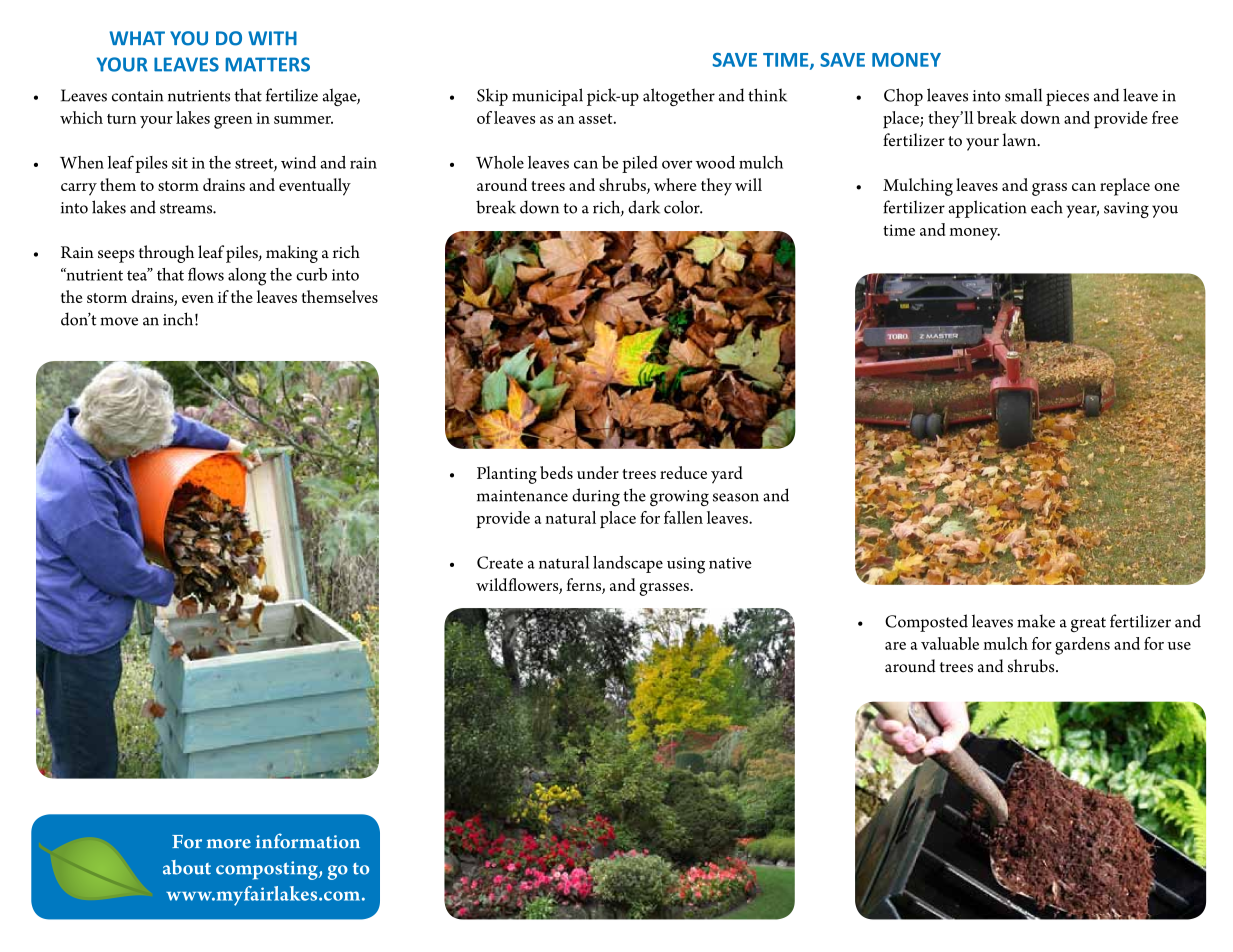  Describe the element at coordinates (1023, 95) in the screenshot. I see `small` at that location.
